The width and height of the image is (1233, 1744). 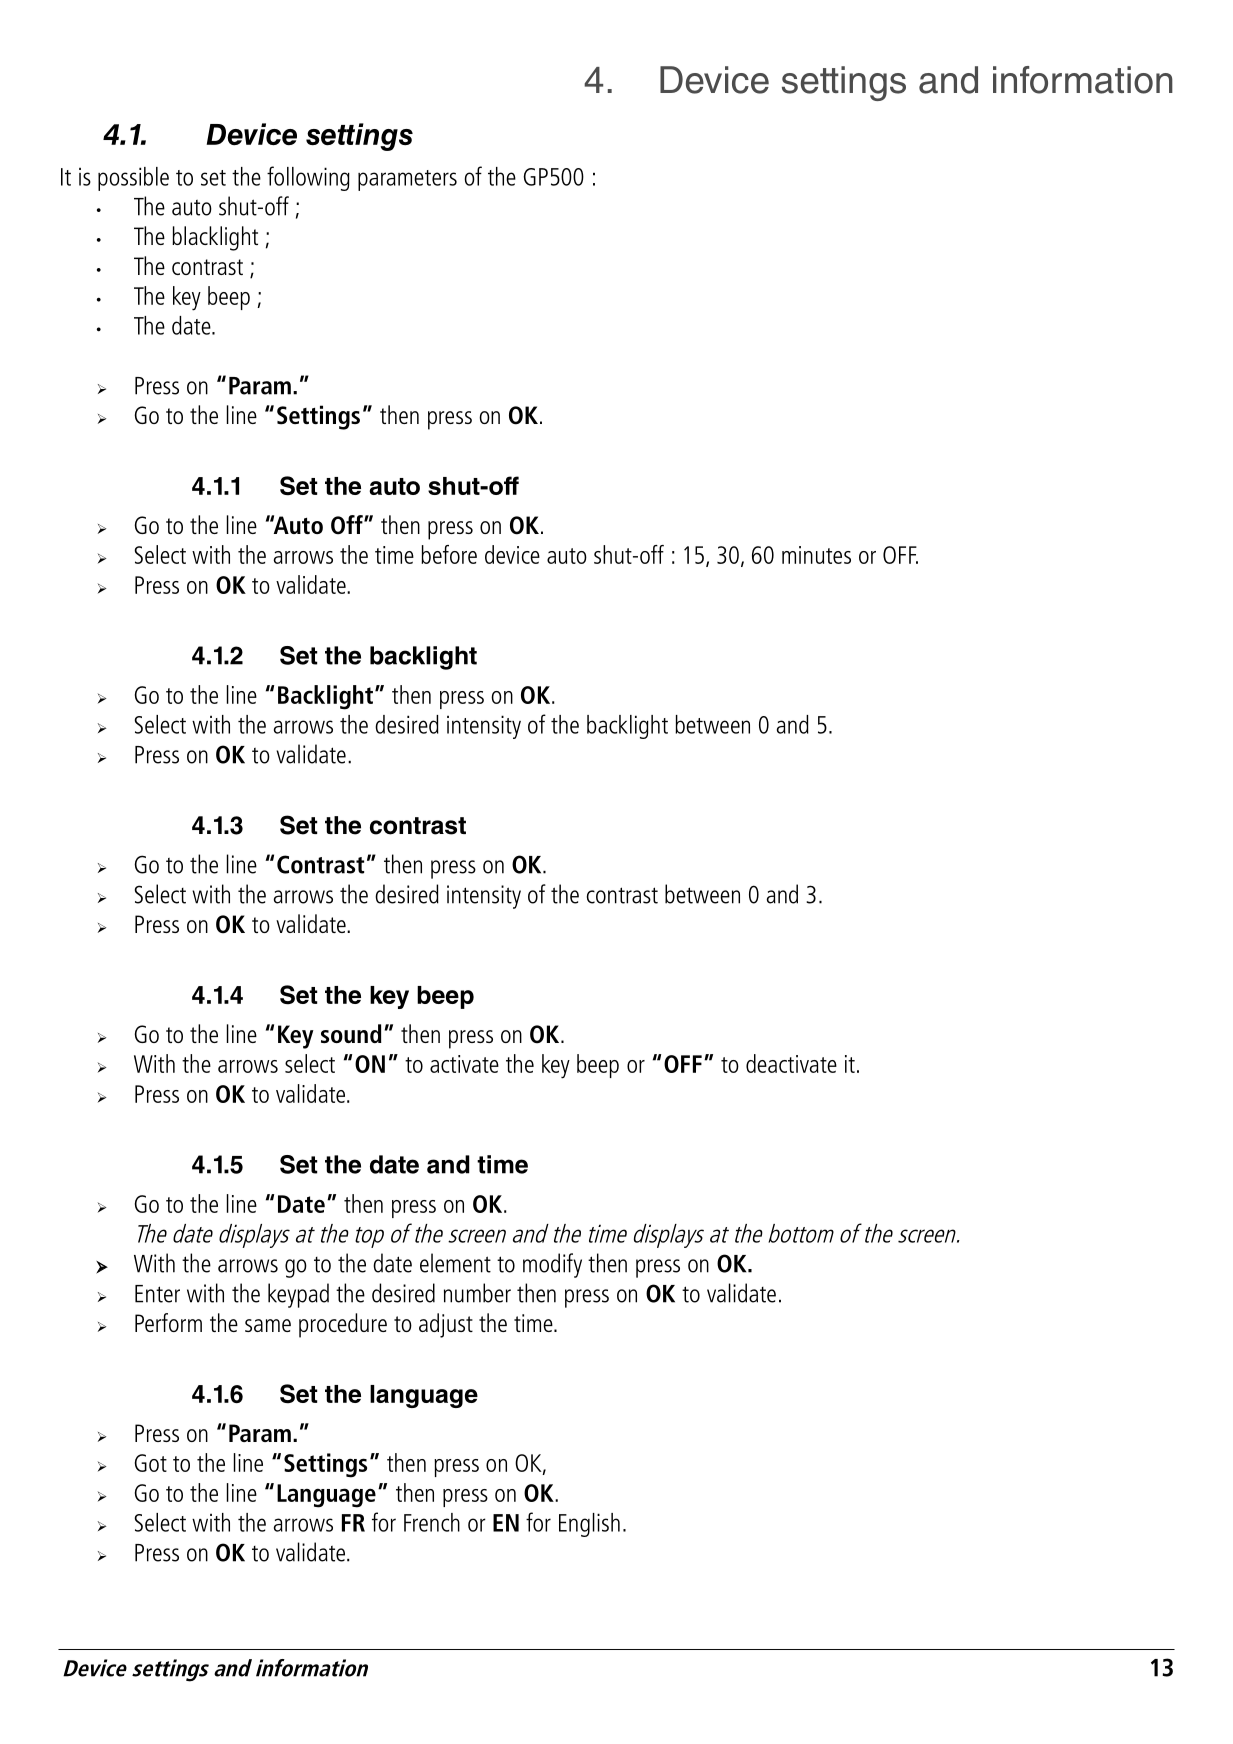 I want to click on blacklight, so click(x=215, y=238).
